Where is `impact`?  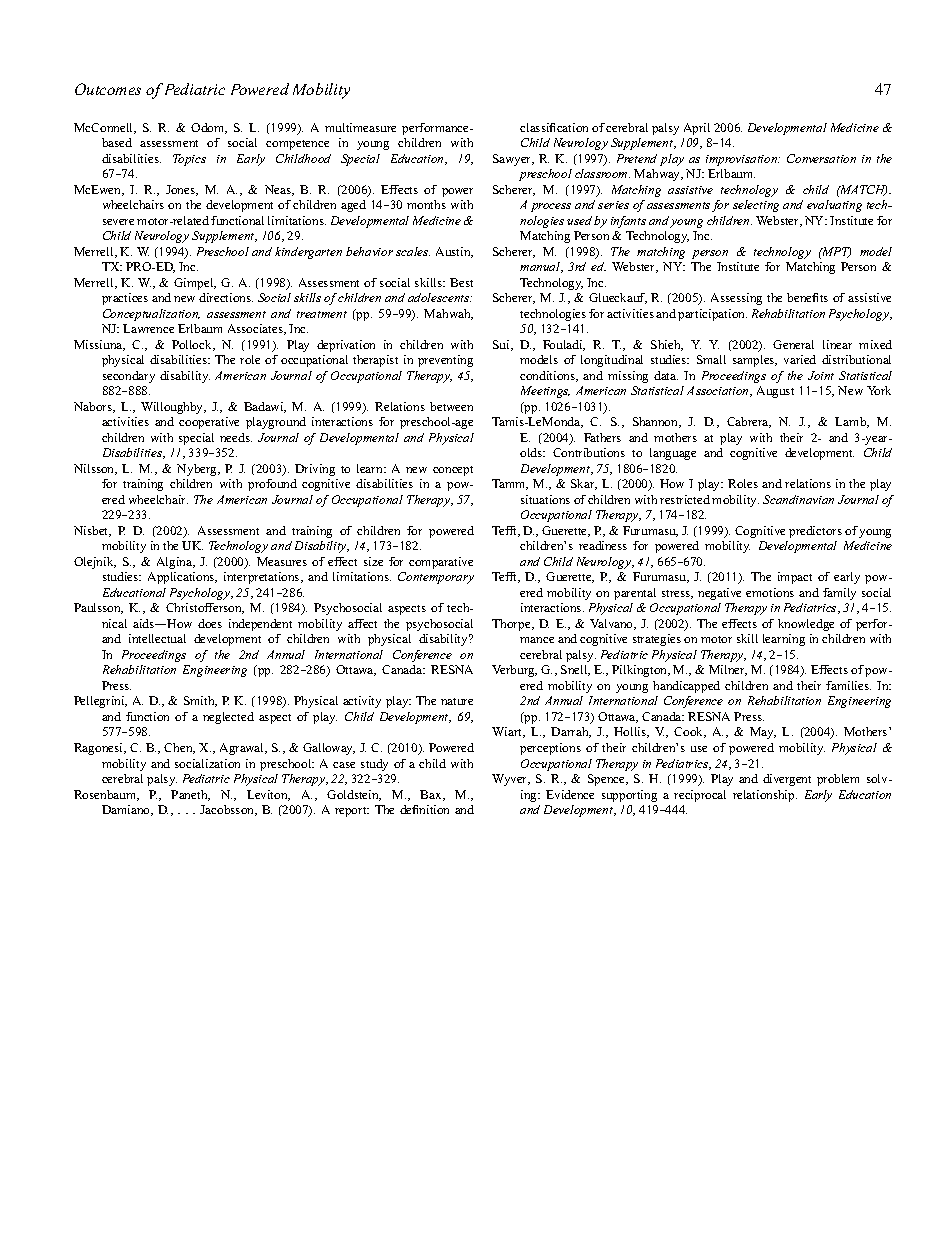
impact is located at coordinates (795, 578).
